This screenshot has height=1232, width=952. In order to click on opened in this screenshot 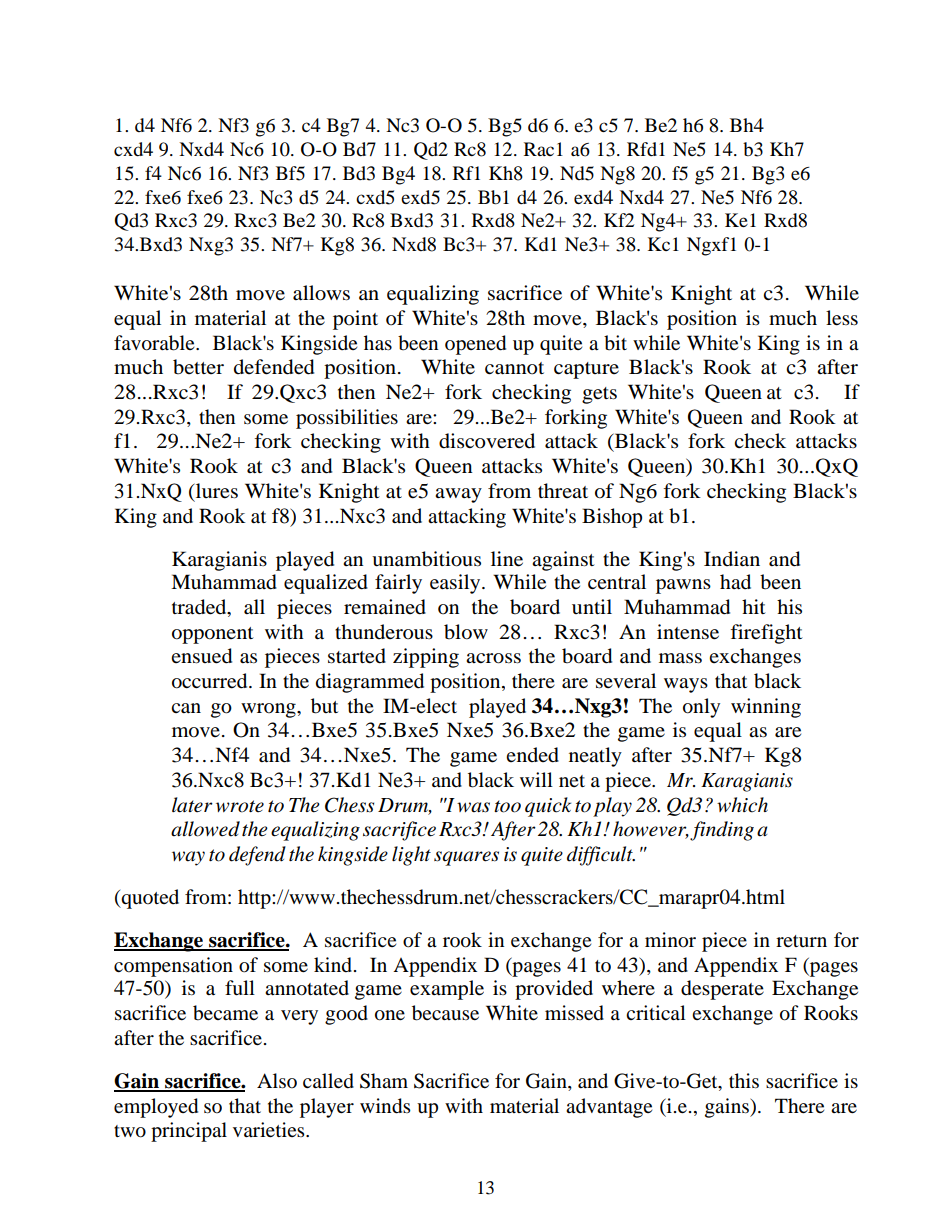, I will do `click(475, 345)`.
